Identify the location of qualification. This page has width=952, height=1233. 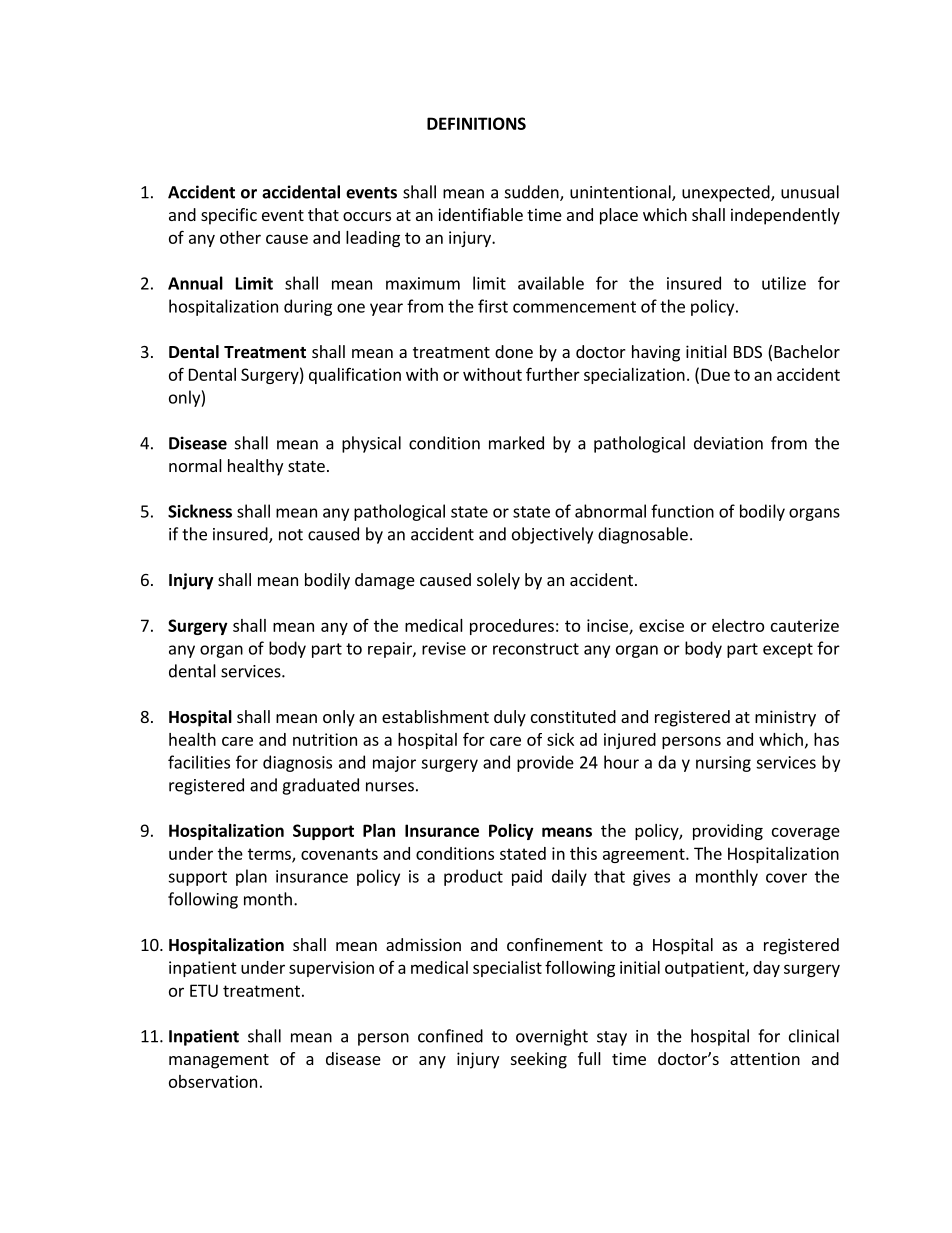
(355, 375).
